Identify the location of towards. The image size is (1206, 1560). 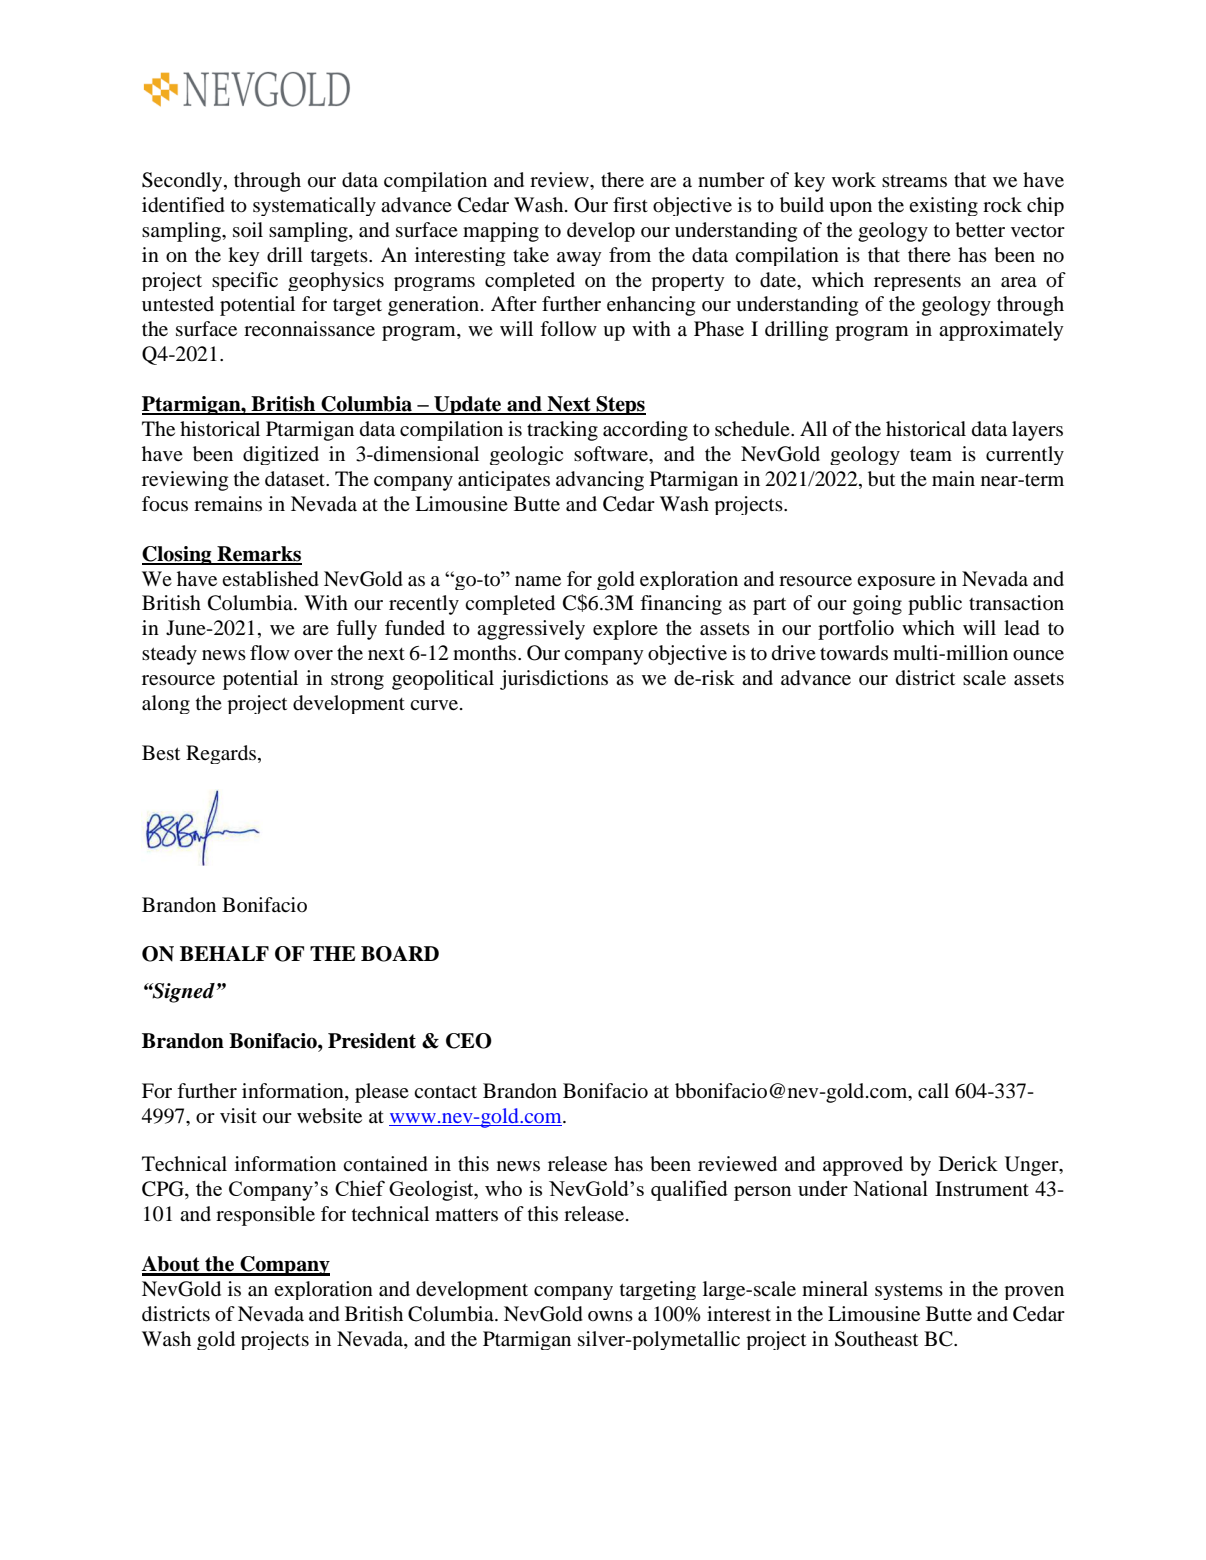
(854, 653).
